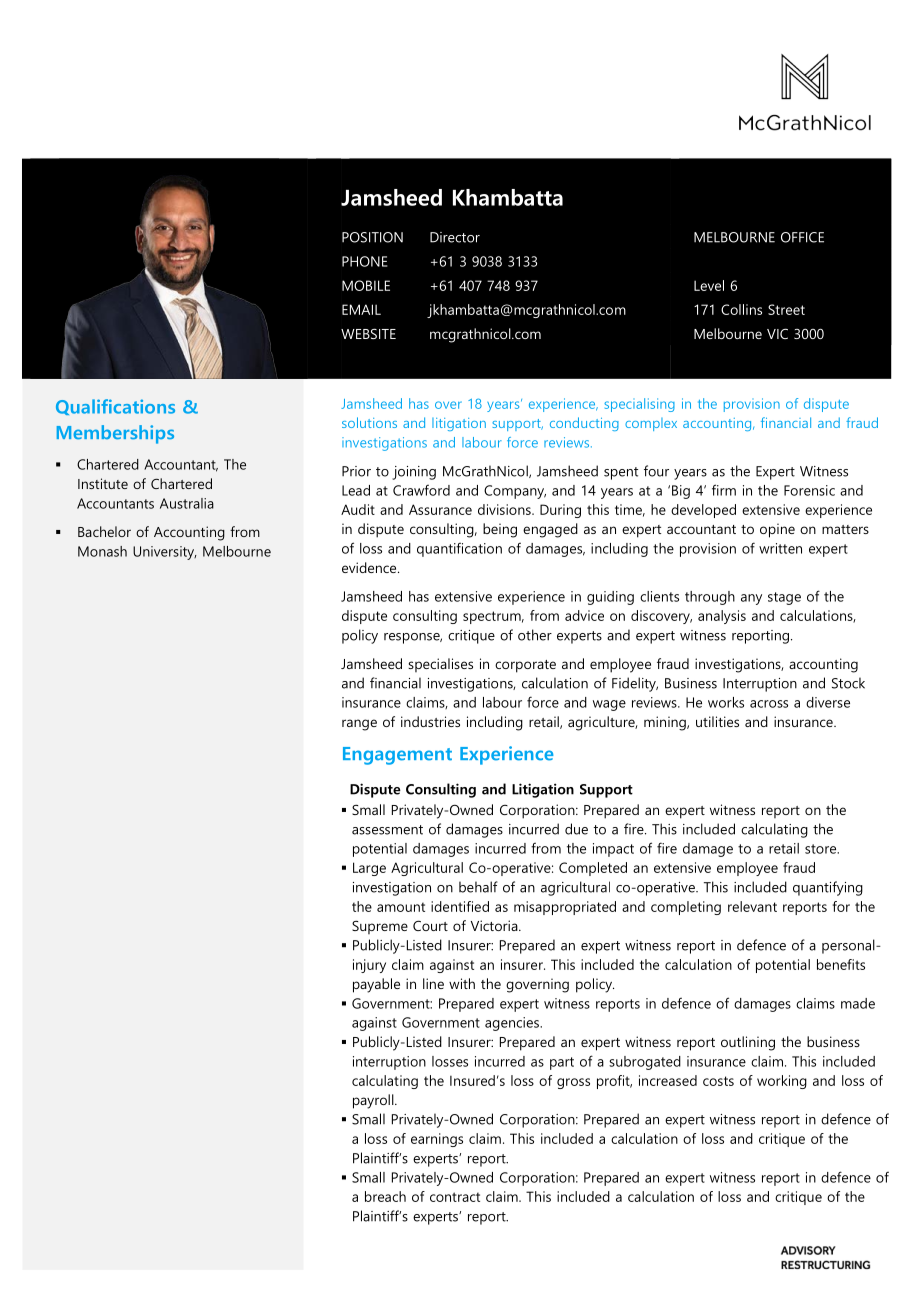 This document has height=1308, width=924. Describe the element at coordinates (802, 237) in the document. I see `OFFICE` at that location.
